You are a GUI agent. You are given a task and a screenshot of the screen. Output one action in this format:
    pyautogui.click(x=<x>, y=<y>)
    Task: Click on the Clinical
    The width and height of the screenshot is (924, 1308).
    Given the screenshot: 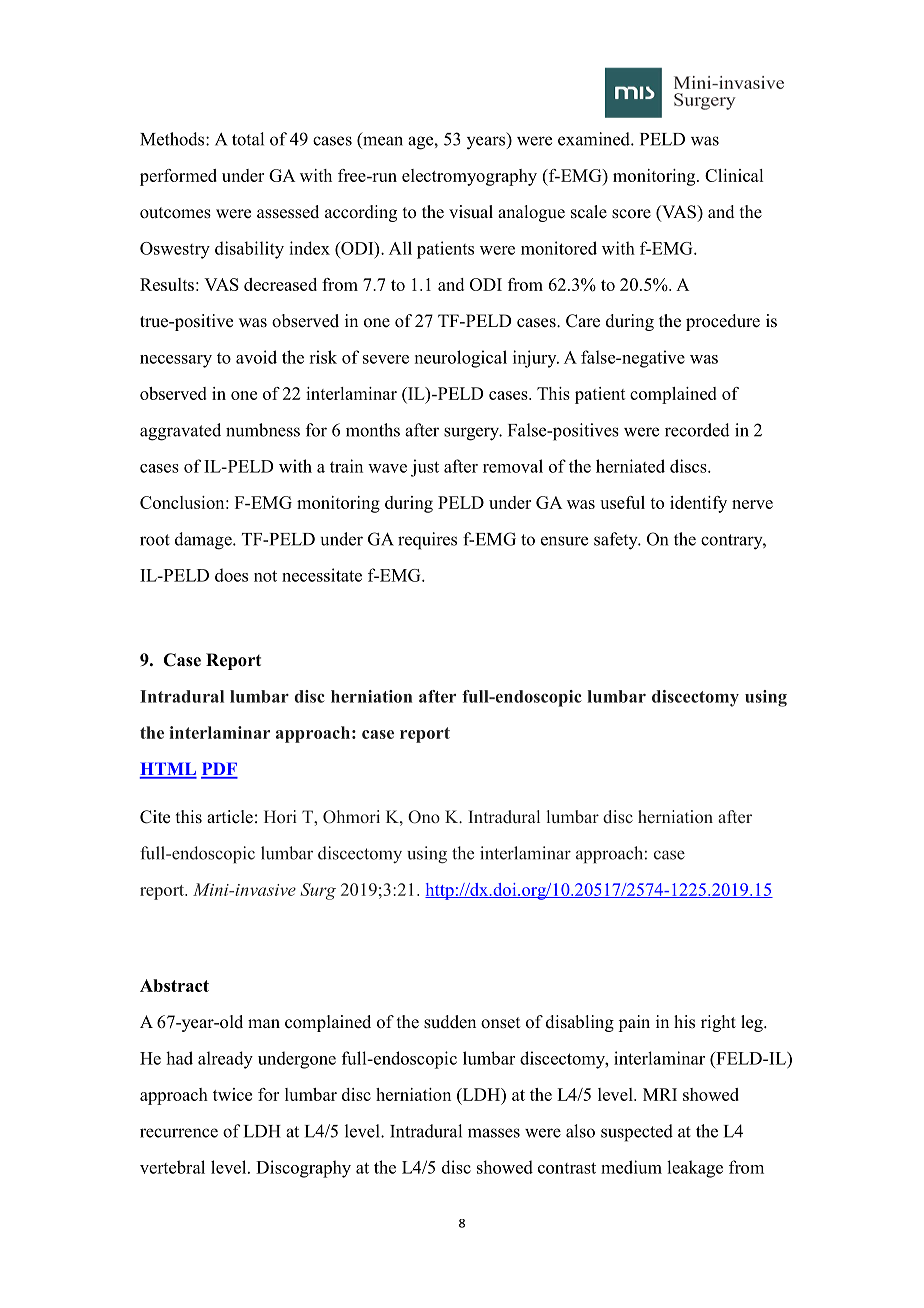 What is the action you would take?
    pyautogui.click(x=734, y=175)
